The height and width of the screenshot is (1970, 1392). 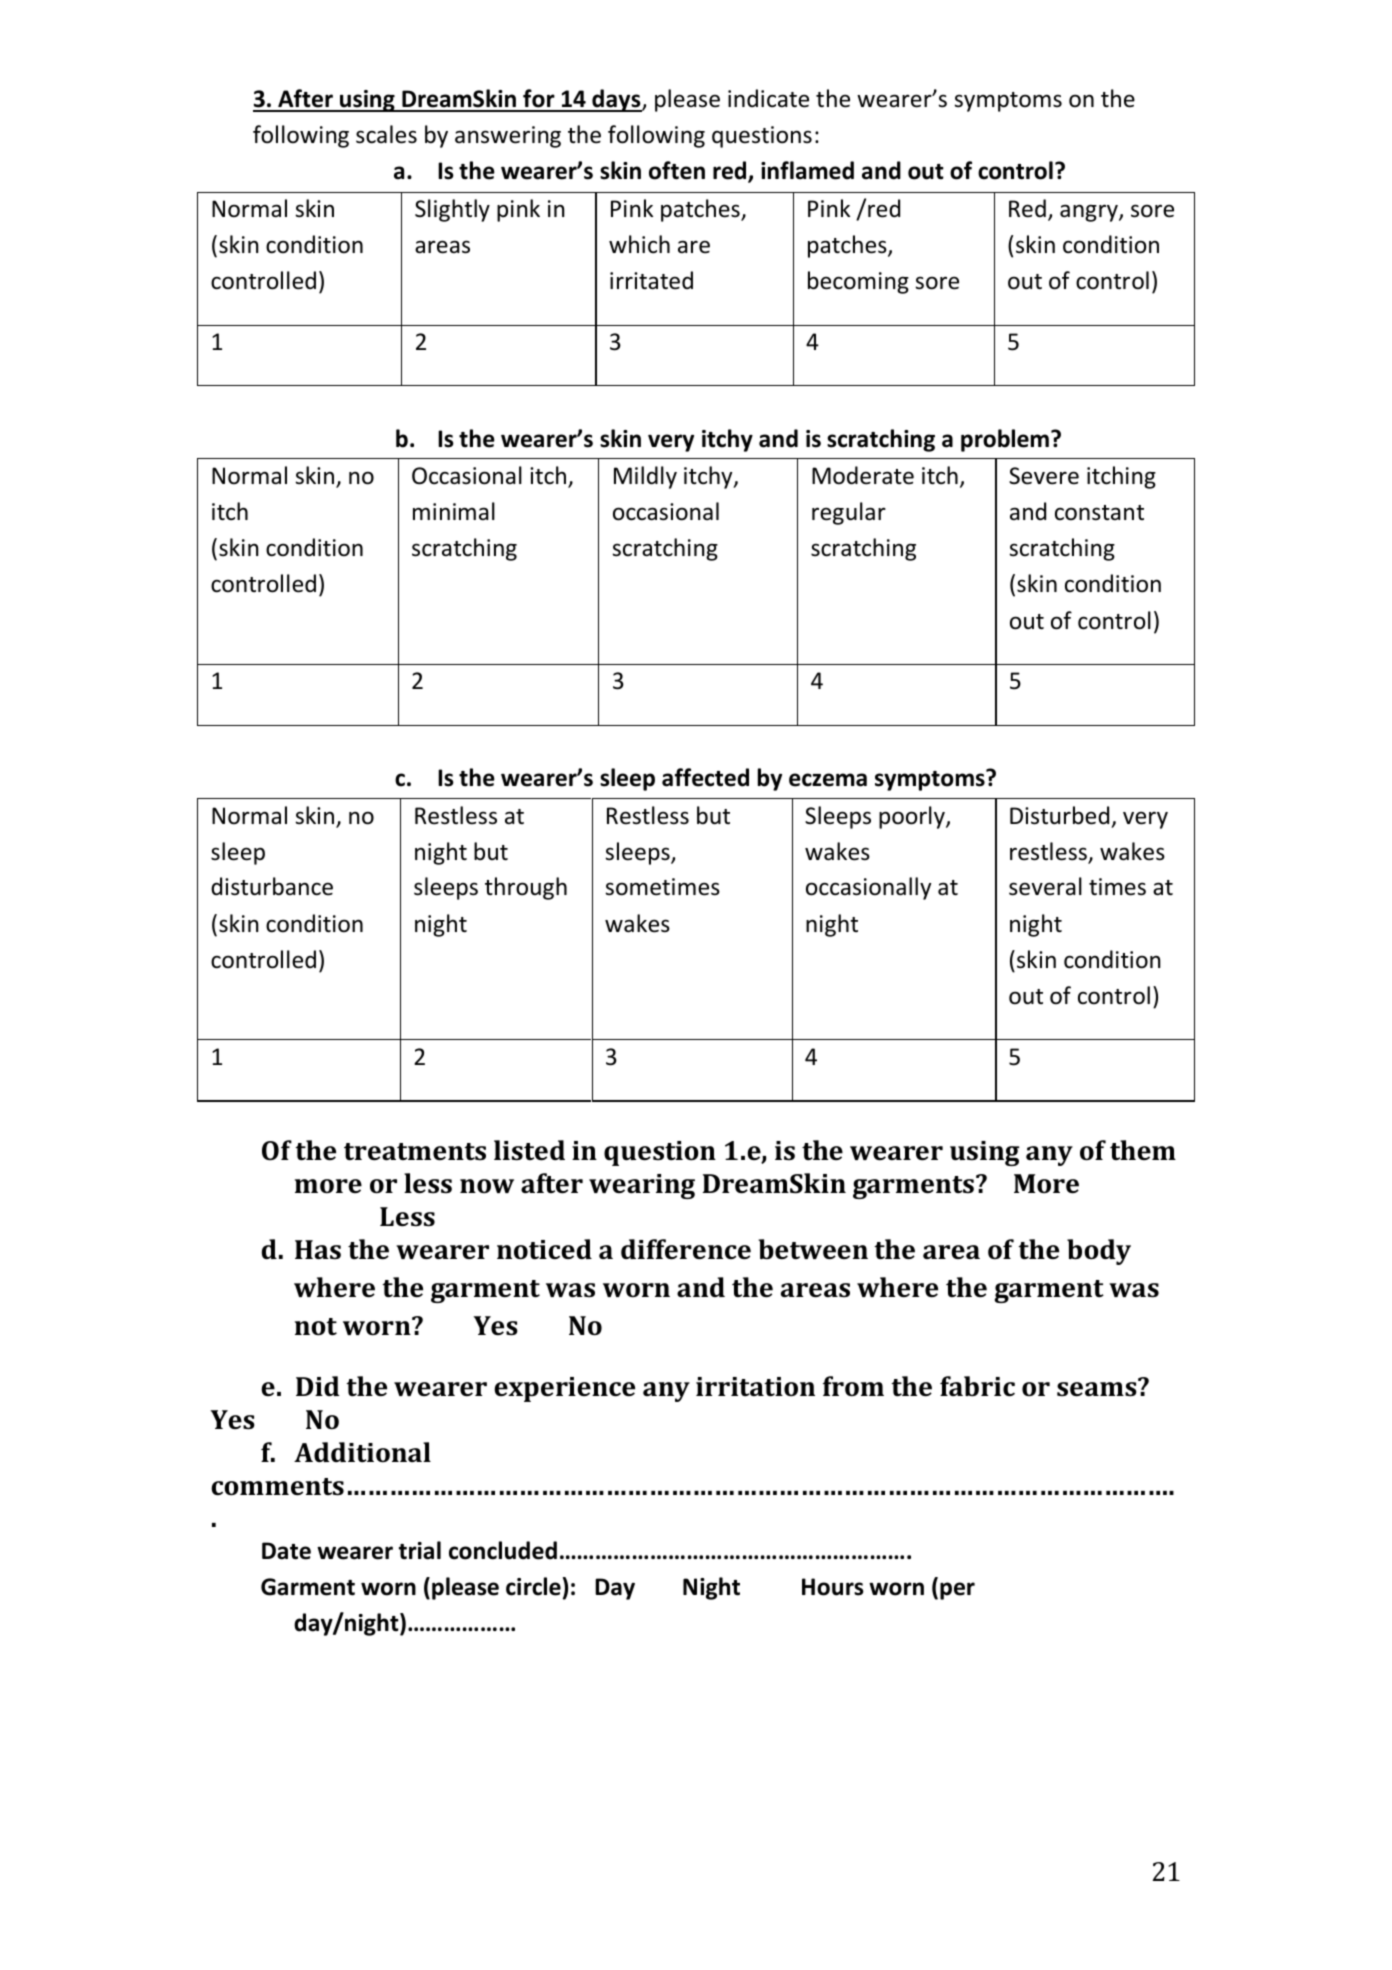 I want to click on affected, so click(x=705, y=777).
